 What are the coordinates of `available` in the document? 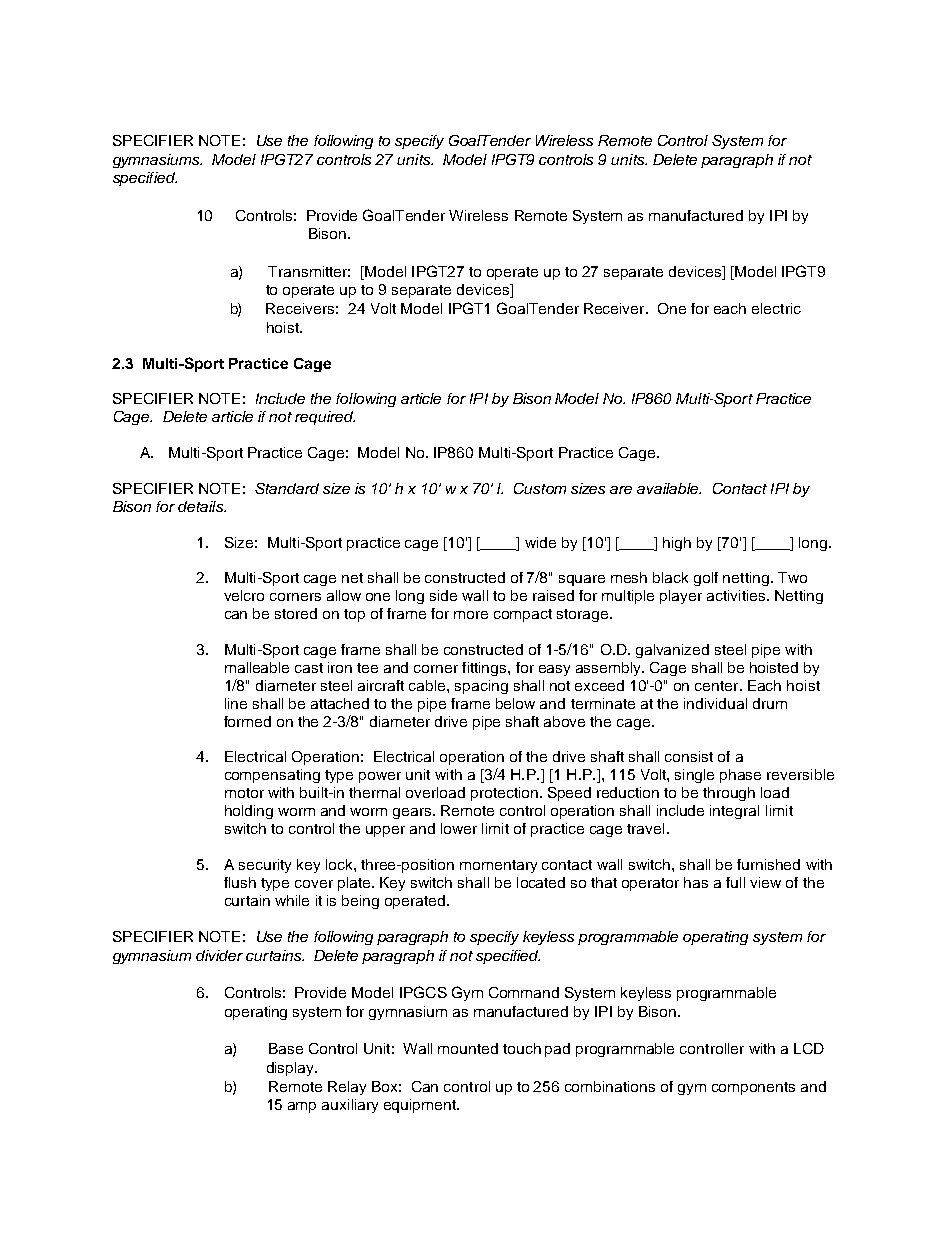 It's located at (669, 488).
